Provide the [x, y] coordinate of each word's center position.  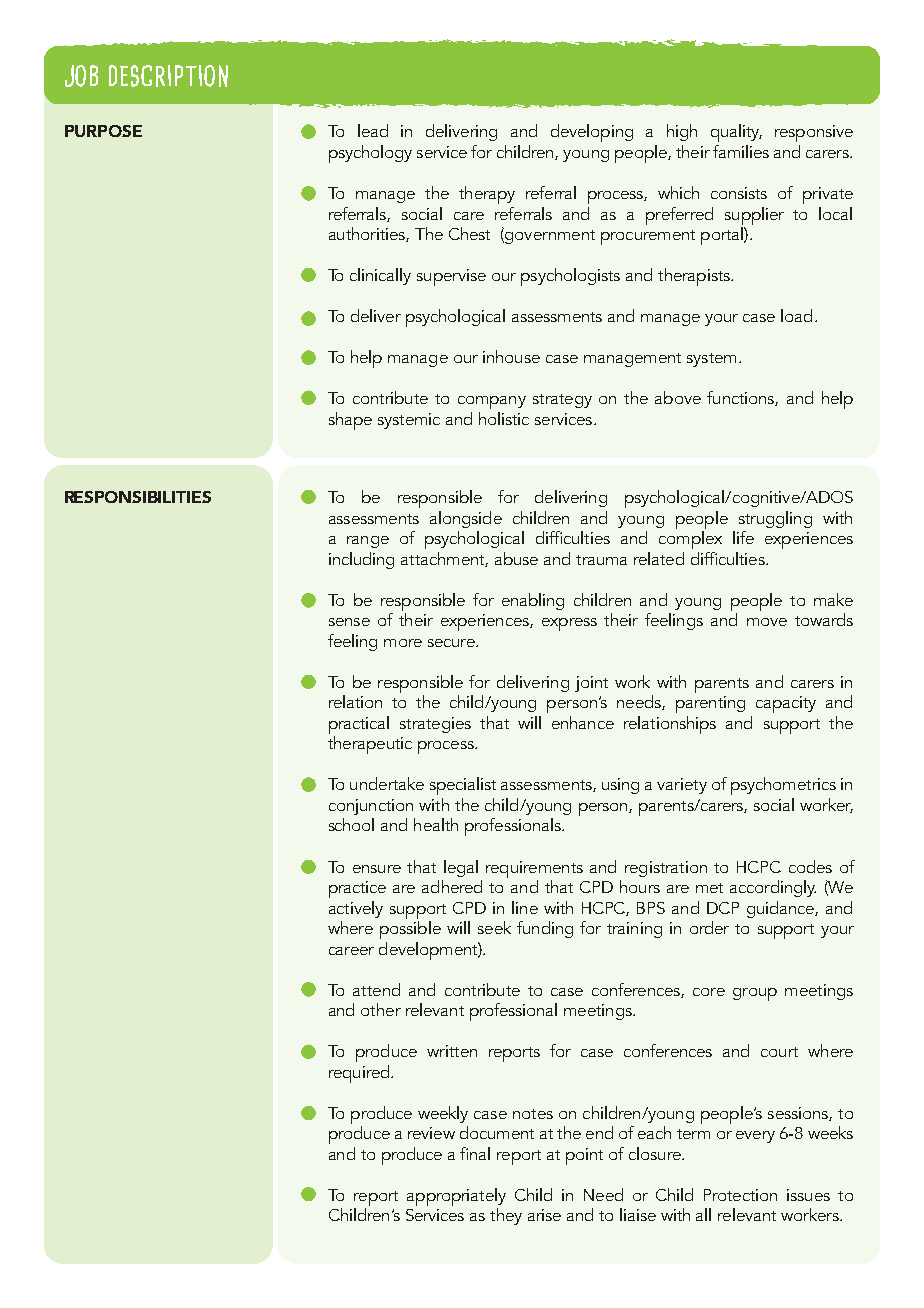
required [360, 1074]
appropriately [456, 1197]
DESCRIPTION [168, 76]
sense [349, 622]
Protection [740, 1195]
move [767, 622]
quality [736, 133]
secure [452, 643]
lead [373, 130]
